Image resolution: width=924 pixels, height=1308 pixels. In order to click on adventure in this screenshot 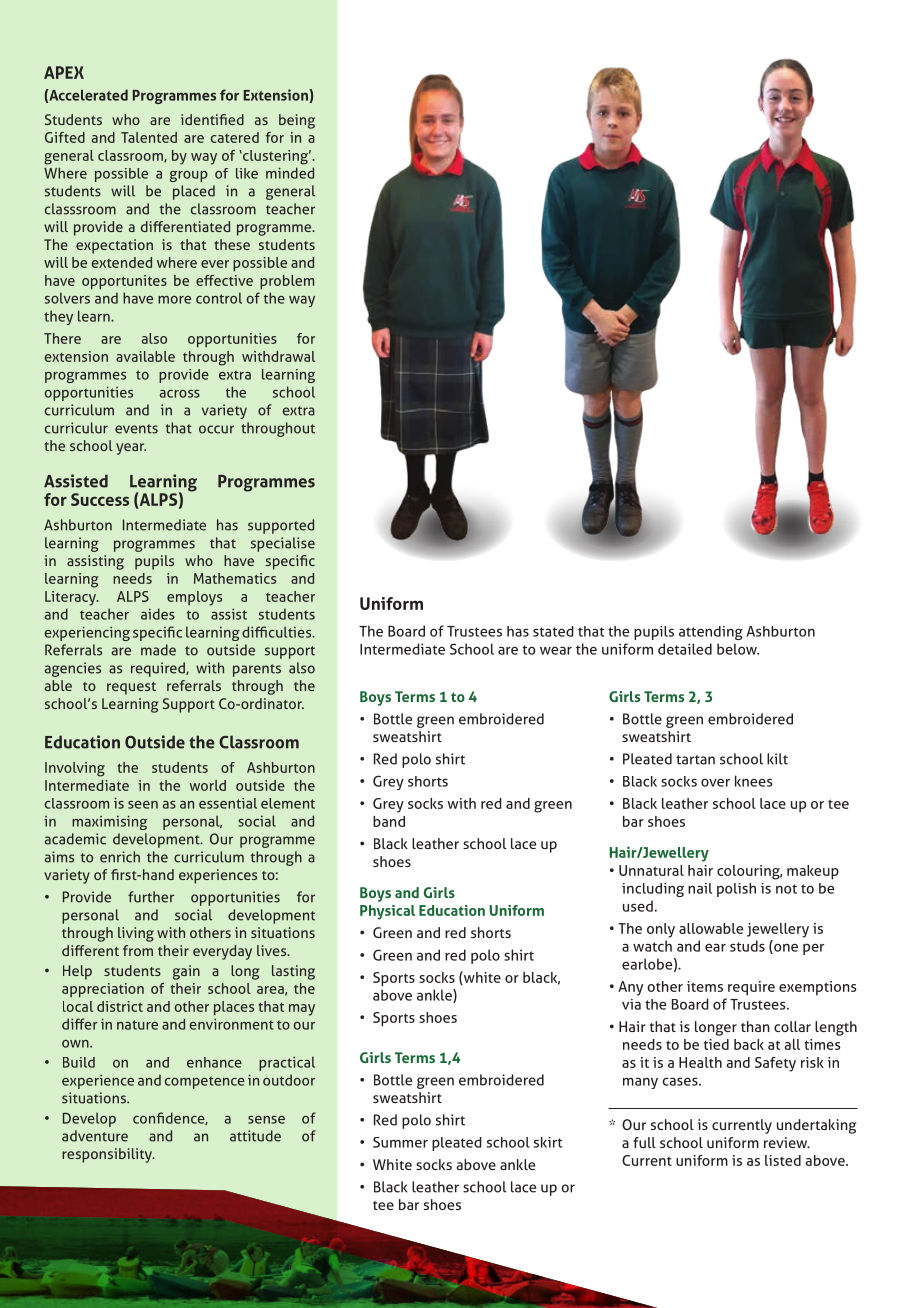, I will do `click(95, 1136)`.
